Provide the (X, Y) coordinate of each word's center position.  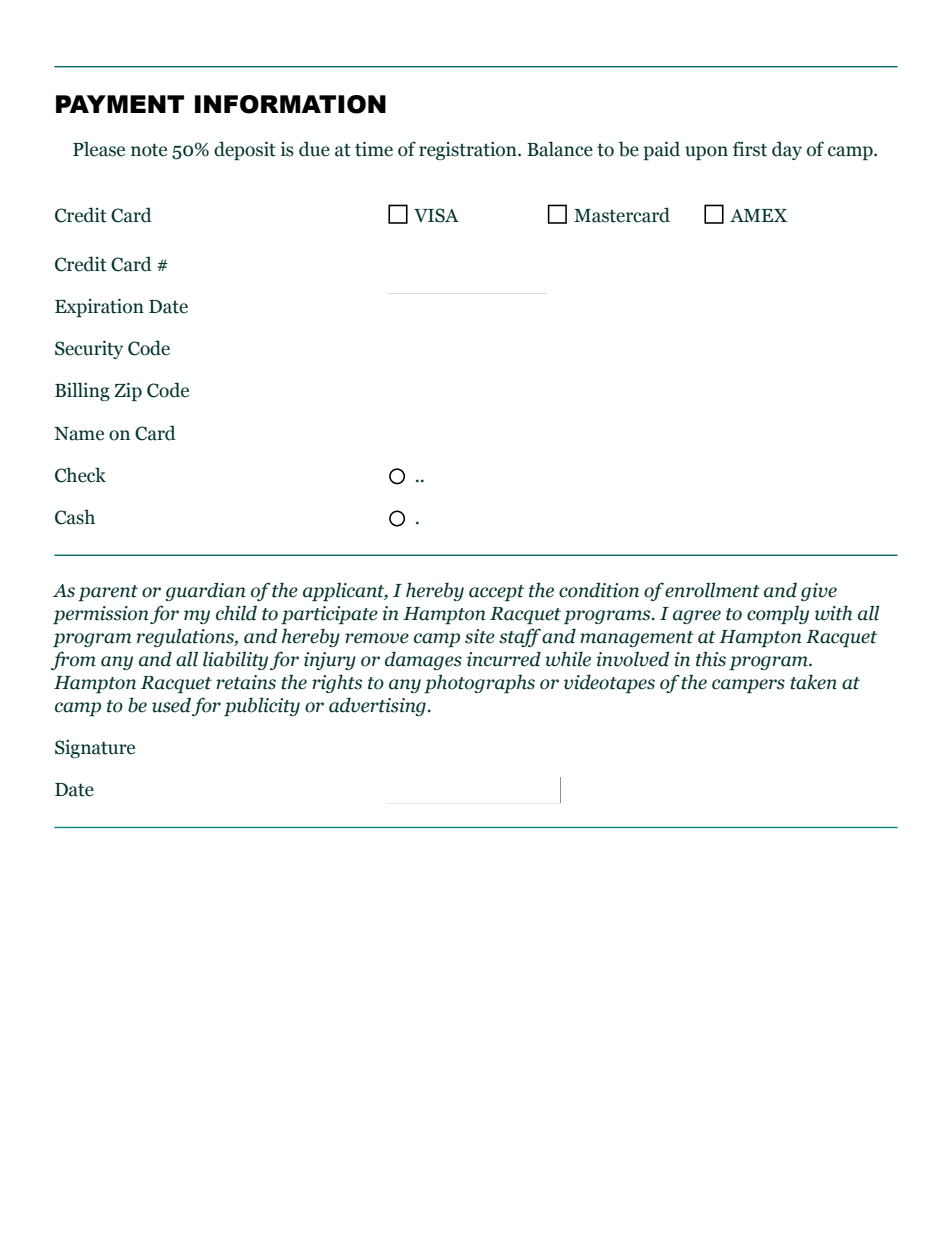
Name (79, 434)
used (171, 705)
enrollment (712, 590)
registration (469, 151)
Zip (128, 391)
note (149, 150)
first (750, 149)
